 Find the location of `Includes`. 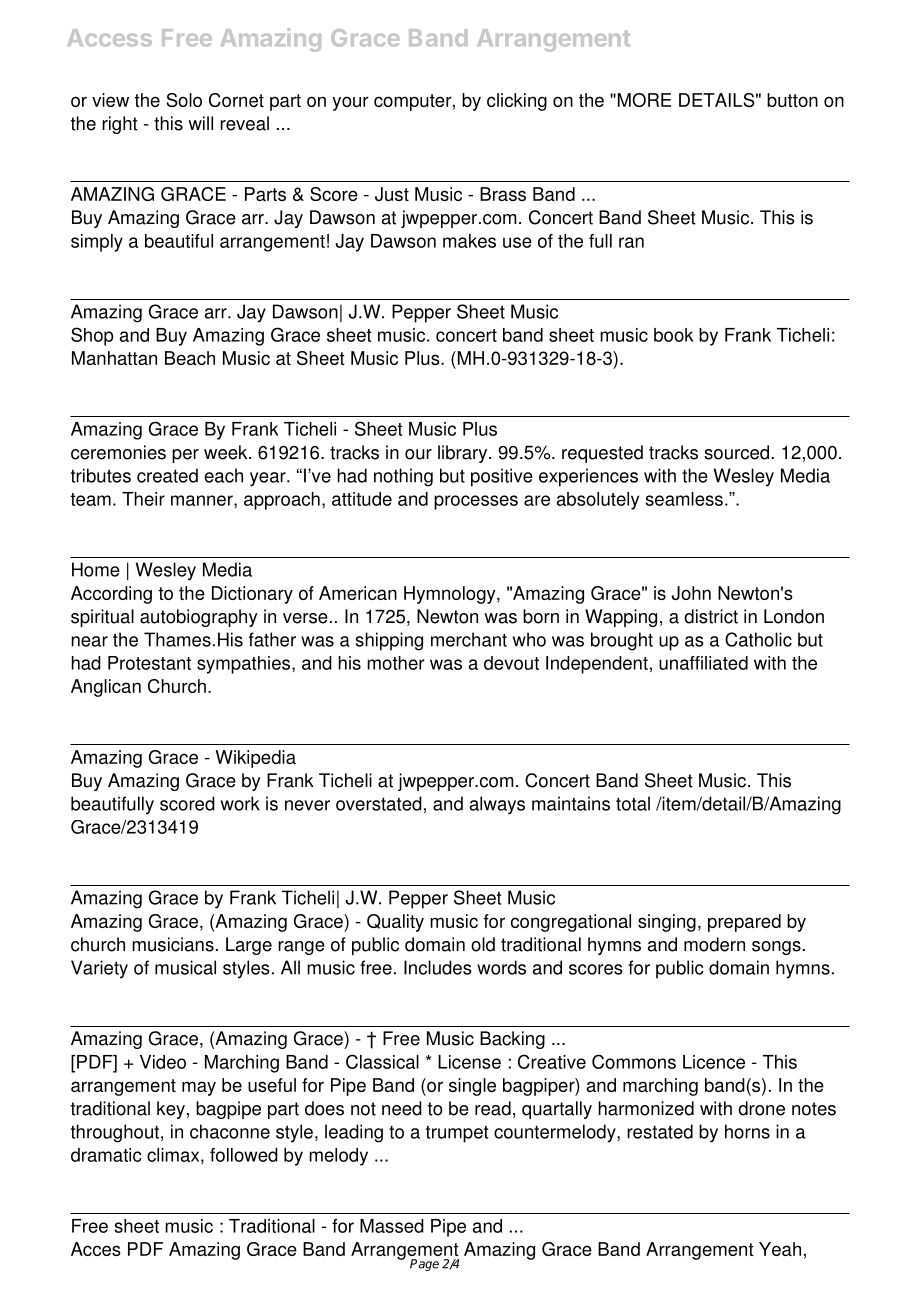

Includes is located at coordinates (438, 967).
